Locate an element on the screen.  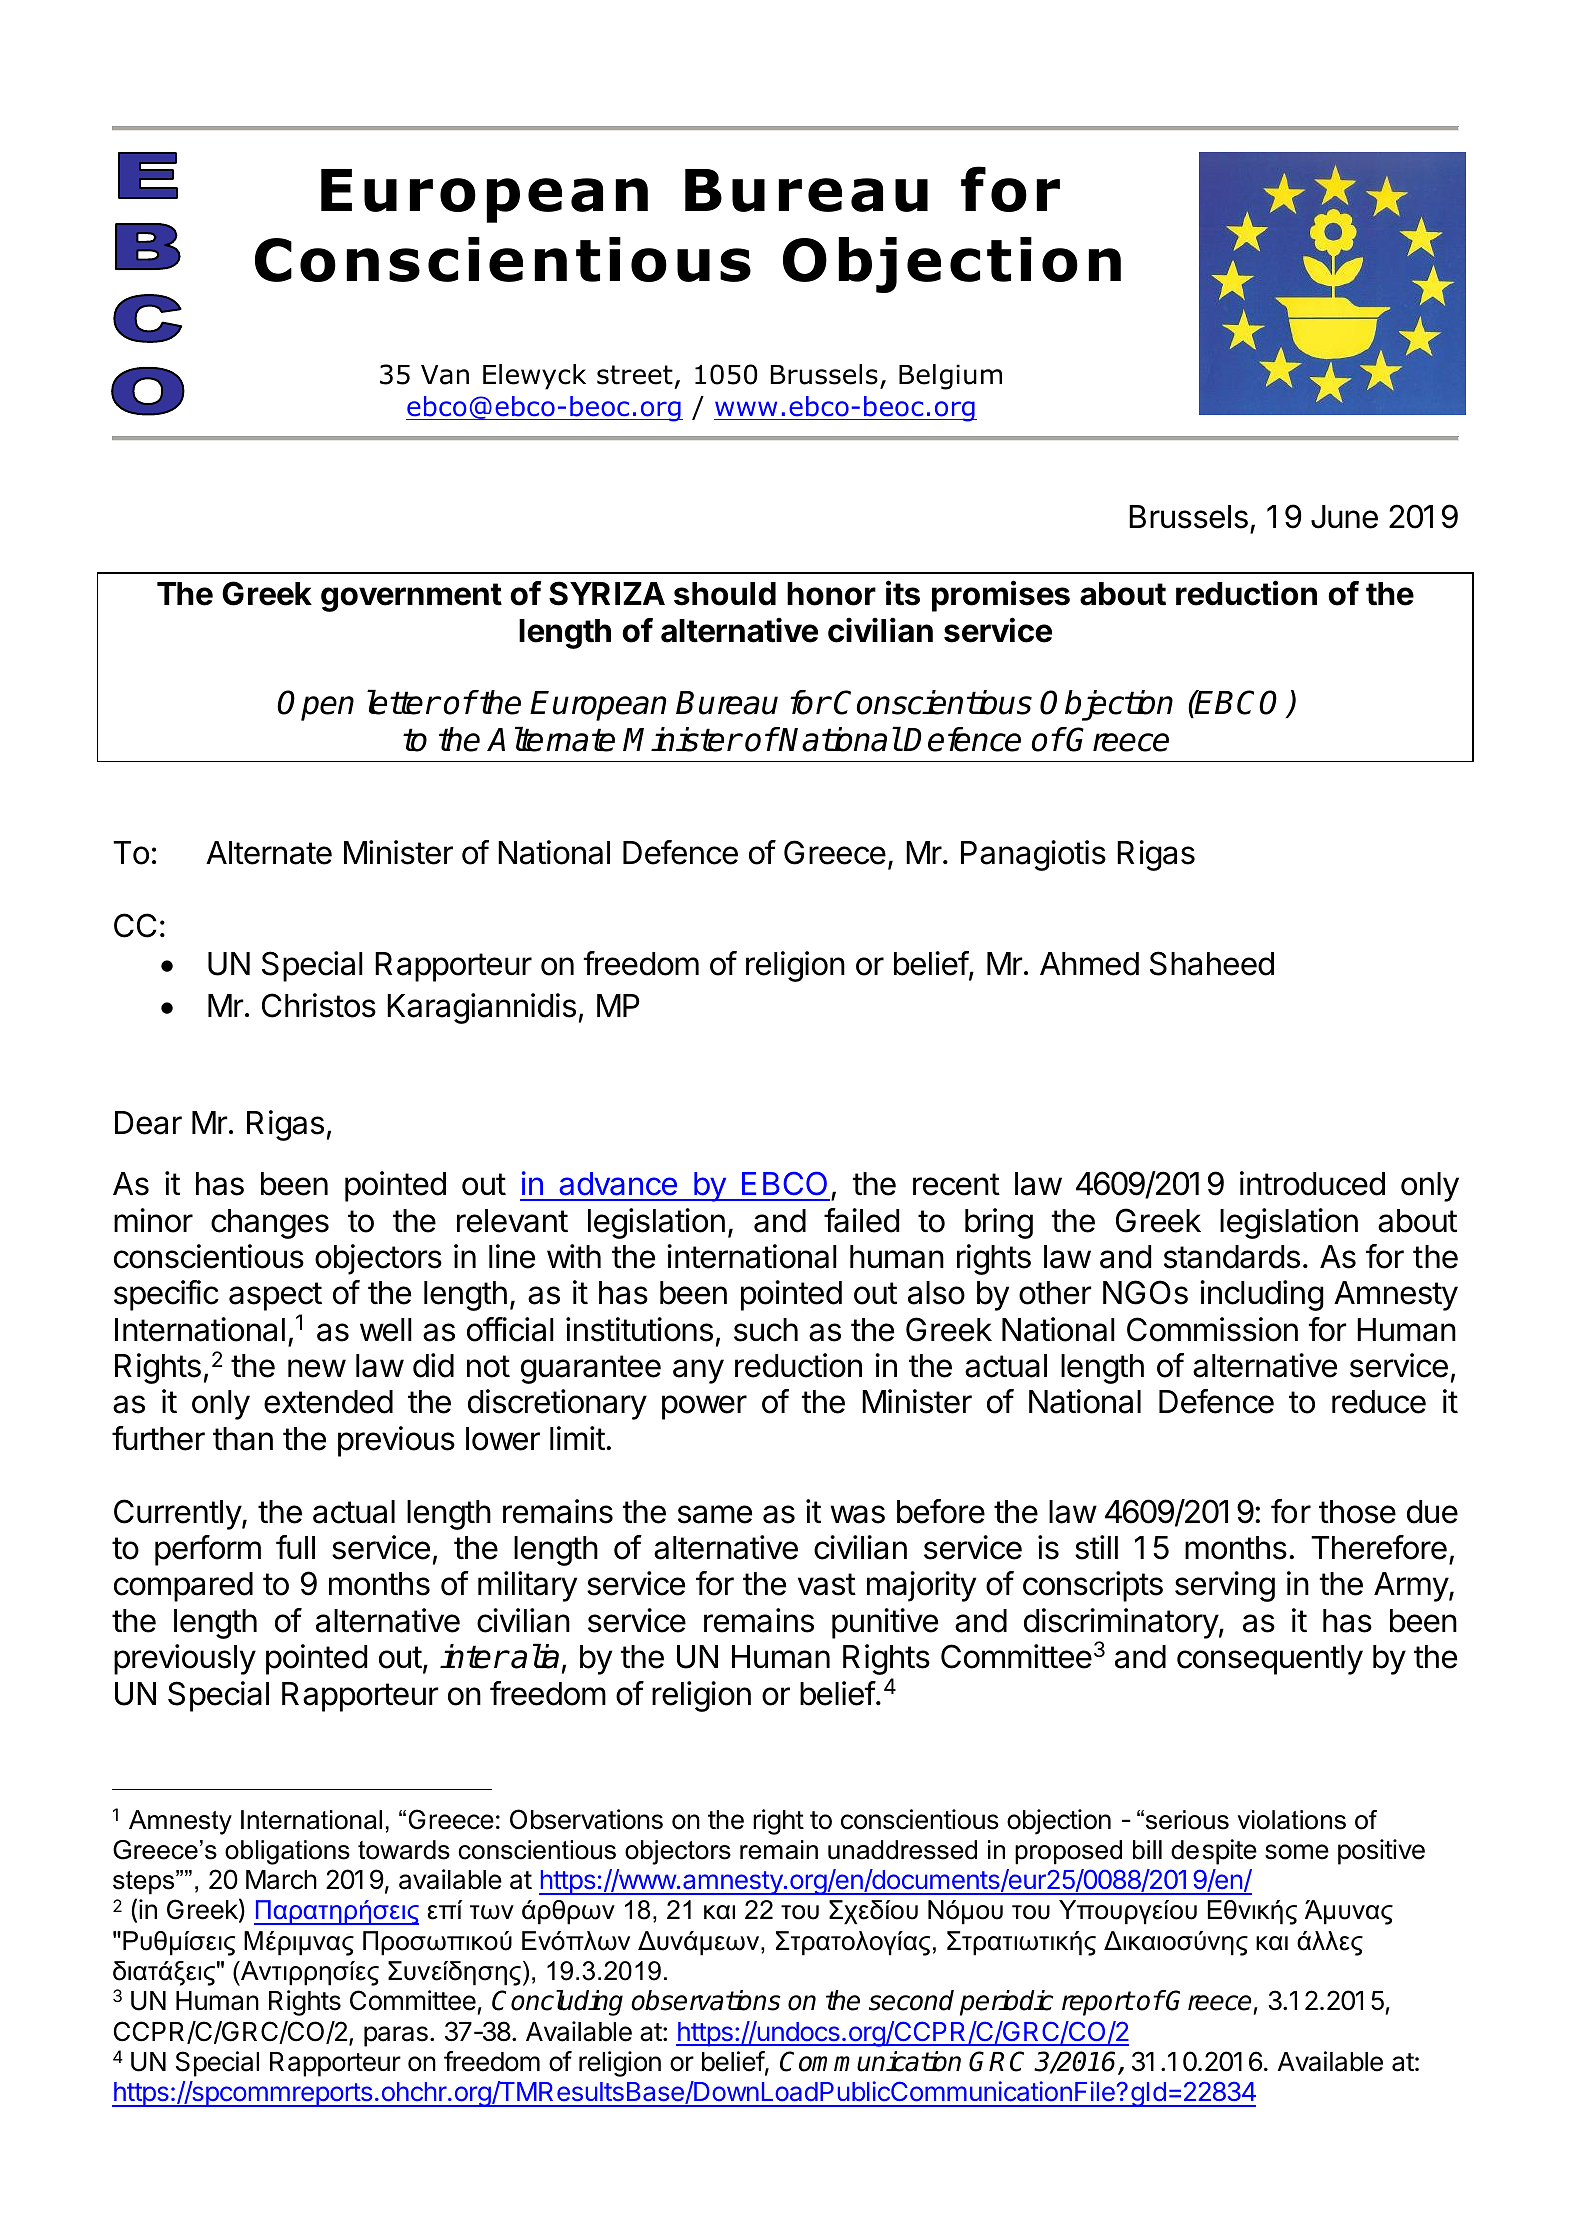
compared is located at coordinates (183, 1587).
